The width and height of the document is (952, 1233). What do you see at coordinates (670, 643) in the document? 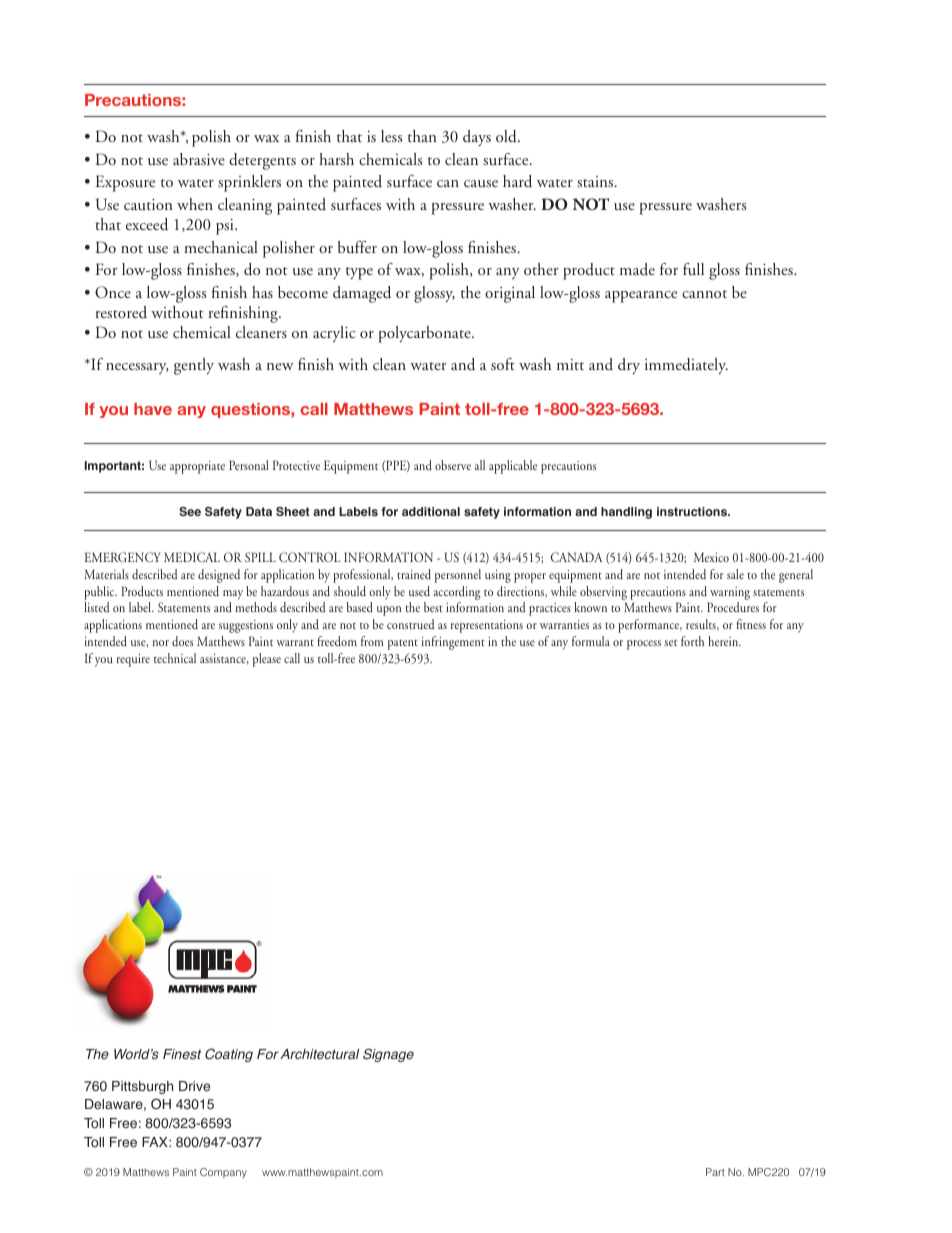
I see `set` at bounding box center [670, 643].
